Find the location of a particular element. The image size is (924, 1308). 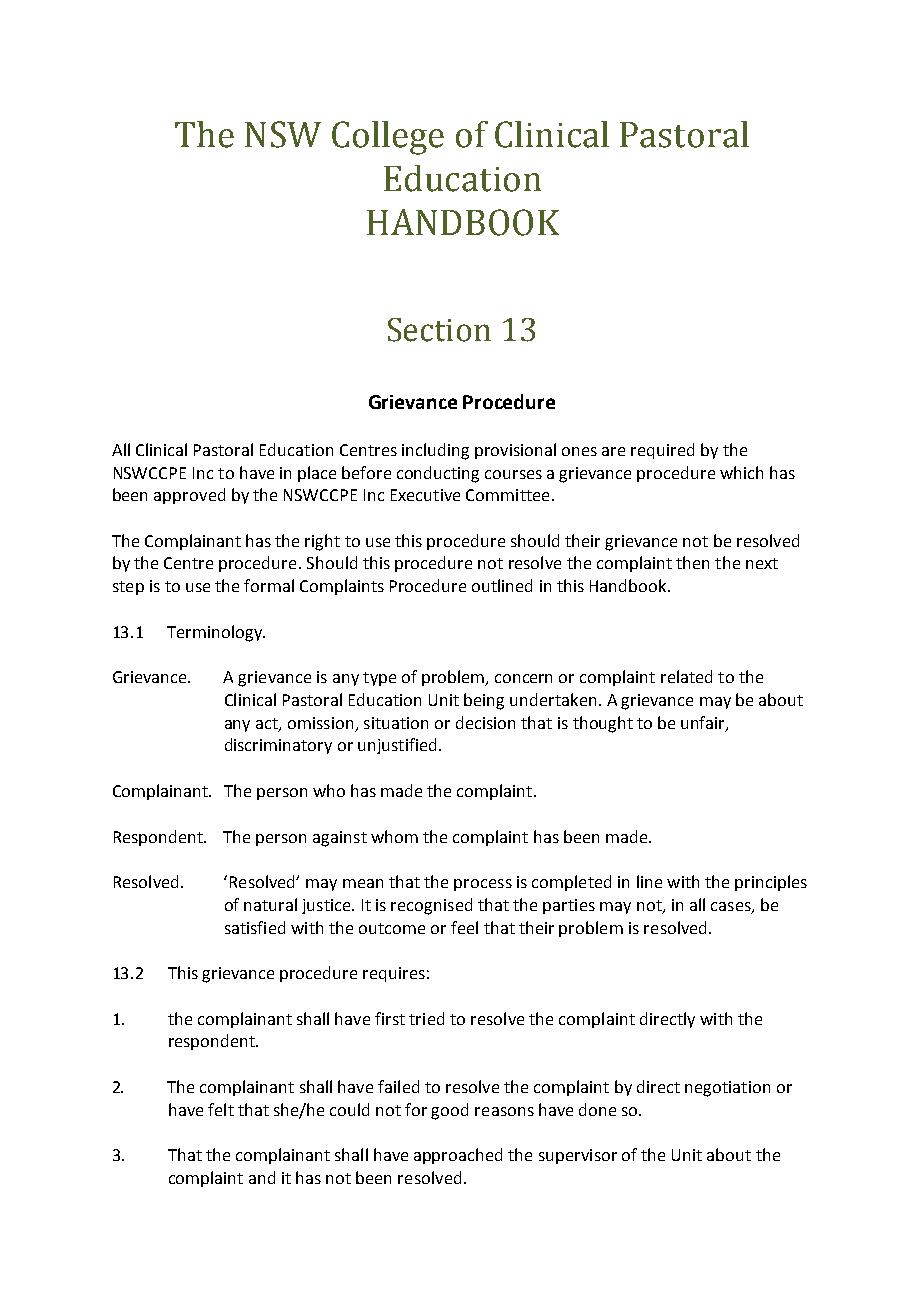

whom is located at coordinates (394, 836).
